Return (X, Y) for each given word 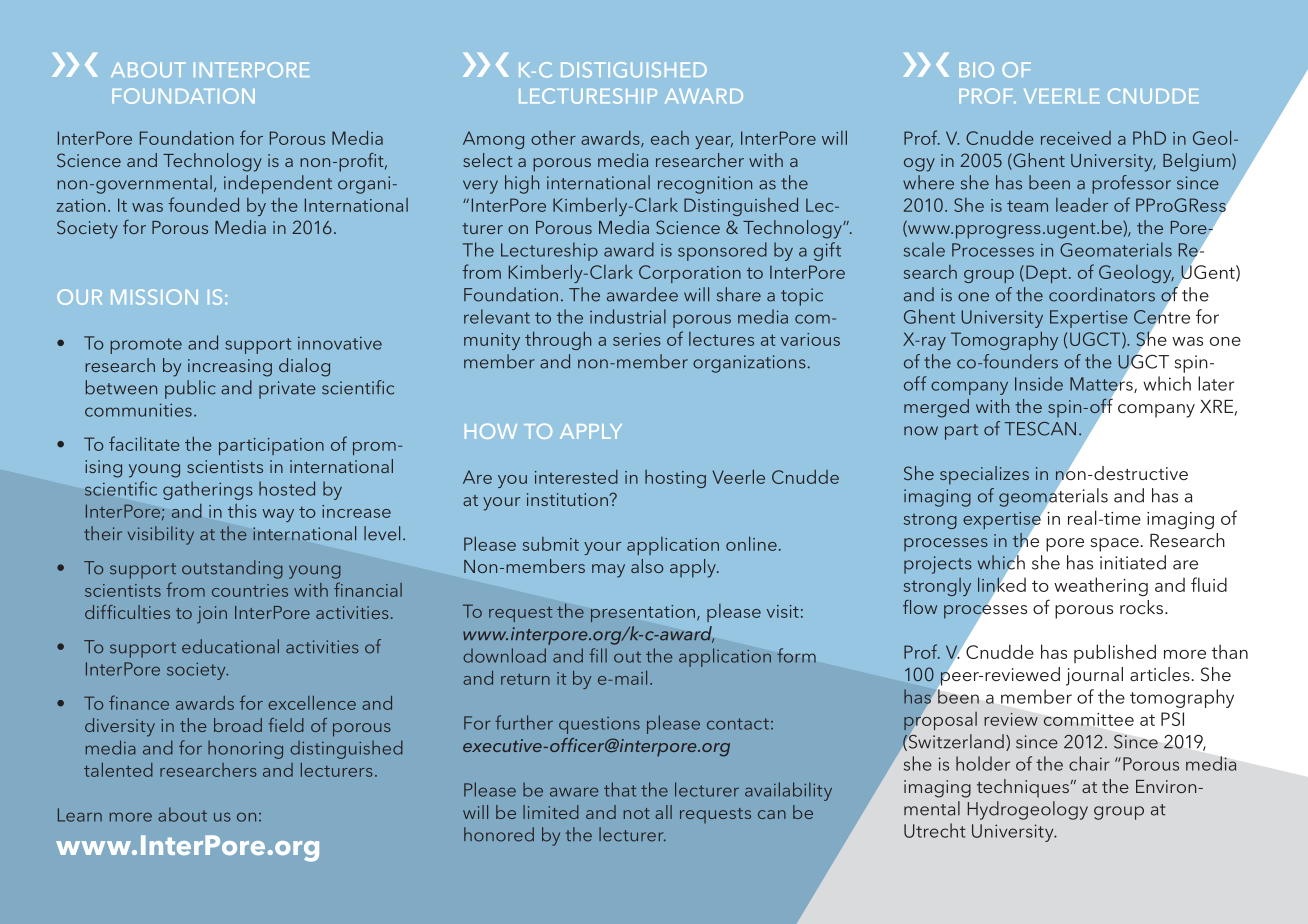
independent (278, 184)
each (670, 138)
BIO (976, 70)
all (663, 812)
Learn (80, 815)
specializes (984, 475)
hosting (675, 479)
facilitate (144, 443)
